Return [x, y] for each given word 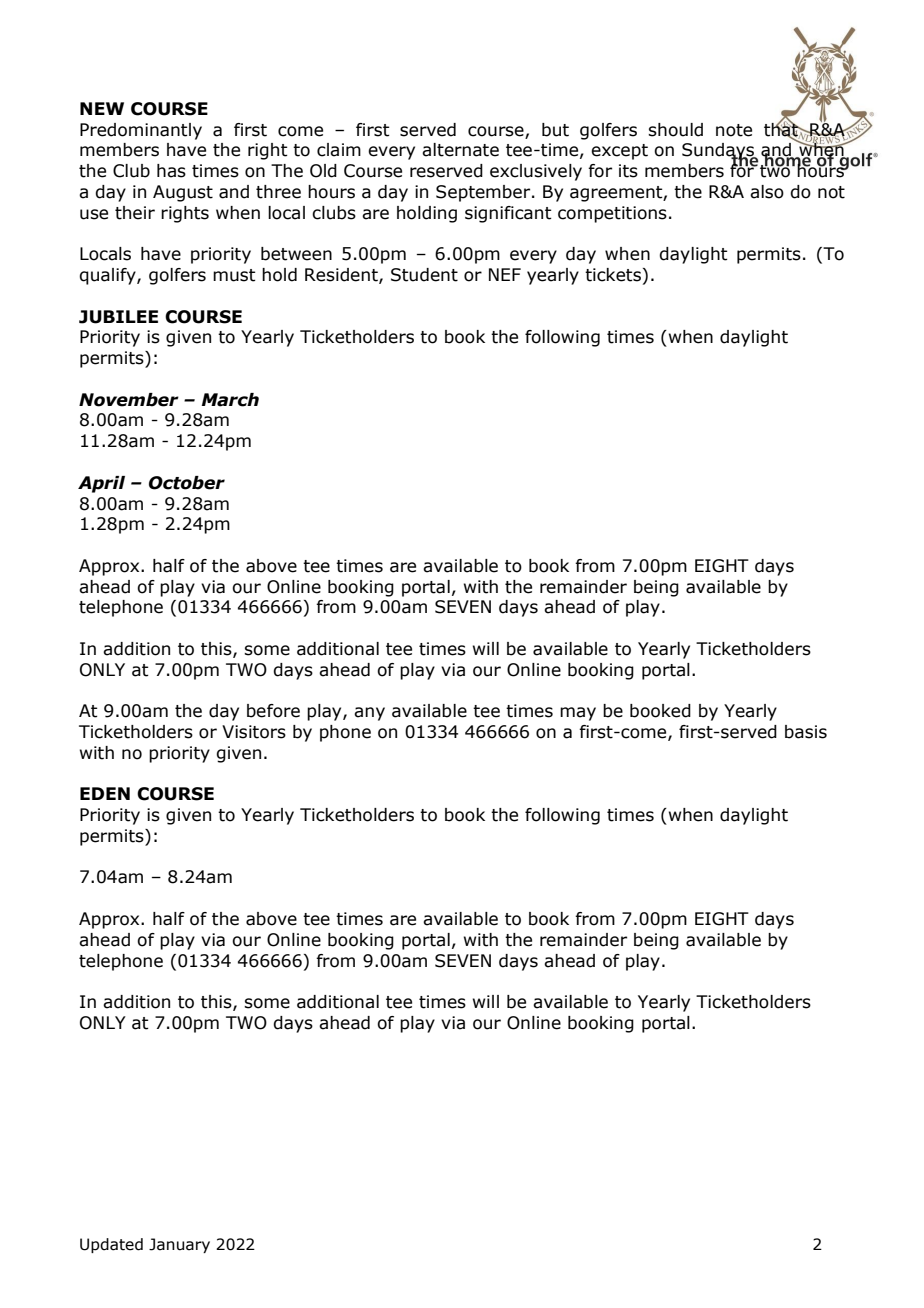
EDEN [105, 793]
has [171, 171]
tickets [613, 275]
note [734, 130]
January [179, 1245]
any [369, 714]
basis [806, 732]
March [230, 400]
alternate [460, 150]
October [187, 483]
